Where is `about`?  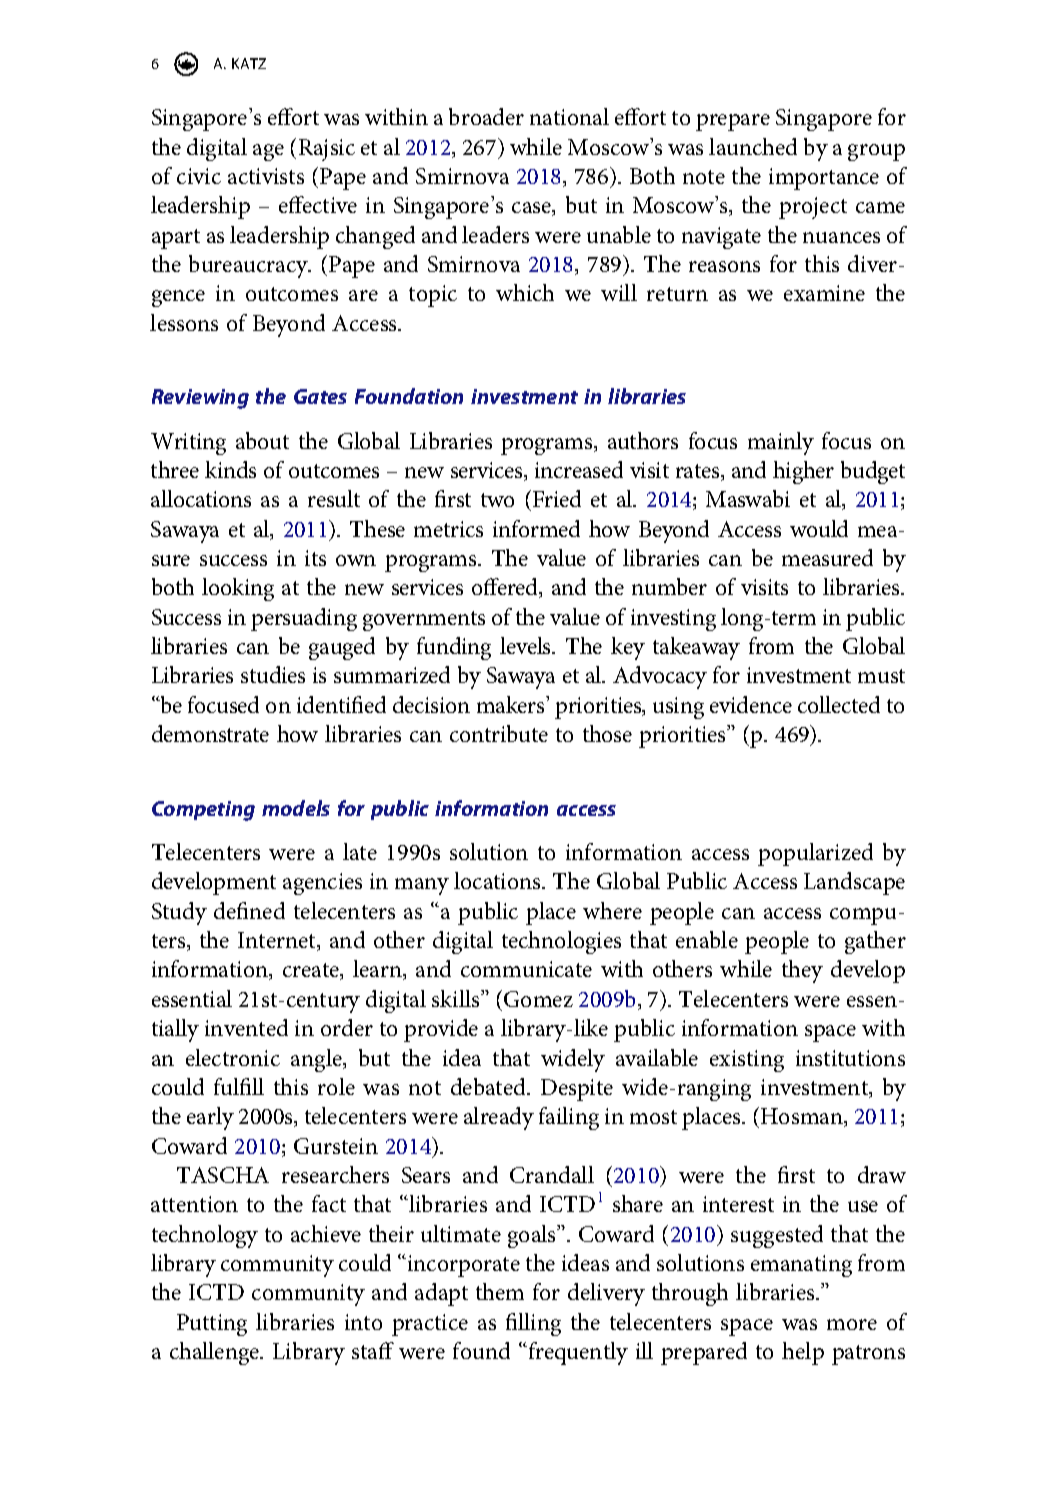
about is located at coordinates (262, 440).
